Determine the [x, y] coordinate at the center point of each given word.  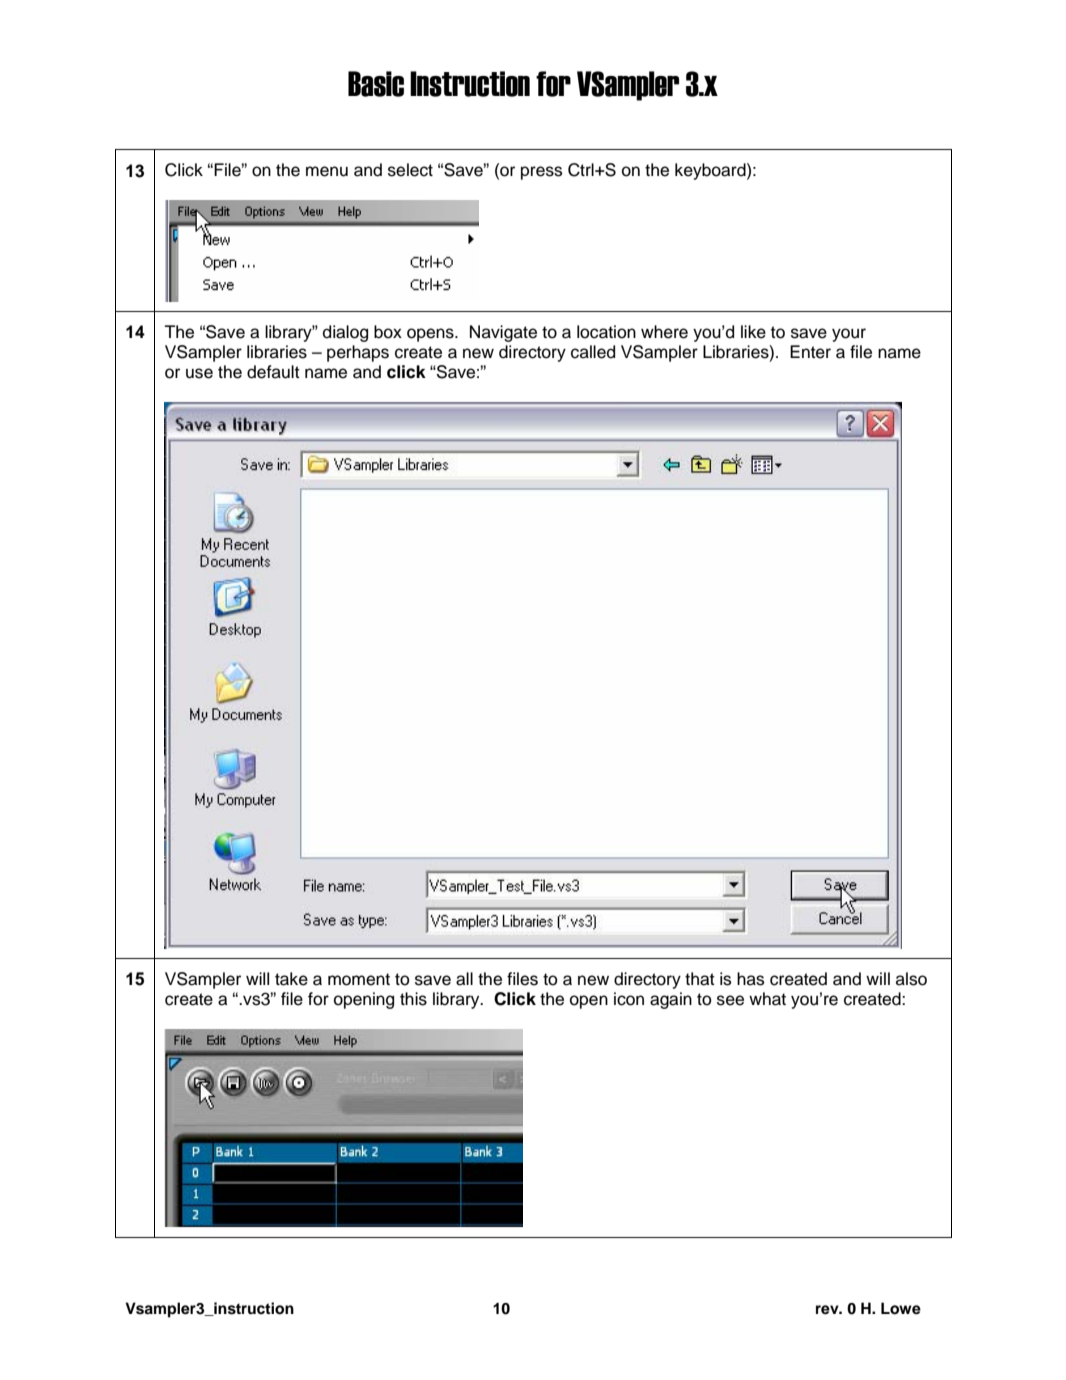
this [413, 999]
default [273, 372]
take [291, 979]
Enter [810, 352]
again [671, 1000]
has [750, 979]
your [849, 335]
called [593, 352]
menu [327, 171]
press [541, 173]
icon [629, 999]
